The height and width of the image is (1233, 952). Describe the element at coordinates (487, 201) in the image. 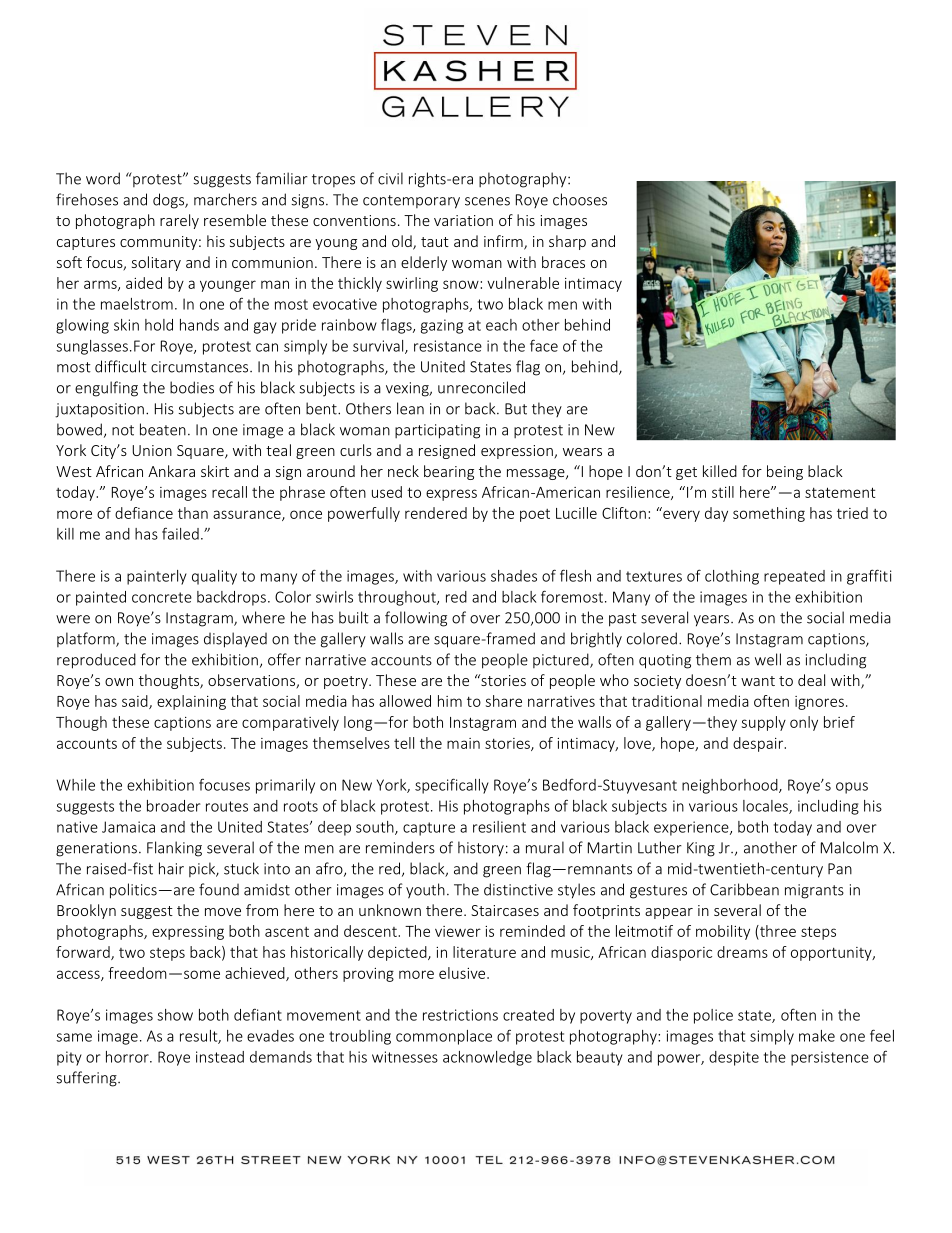

I see `scenes` at that location.
